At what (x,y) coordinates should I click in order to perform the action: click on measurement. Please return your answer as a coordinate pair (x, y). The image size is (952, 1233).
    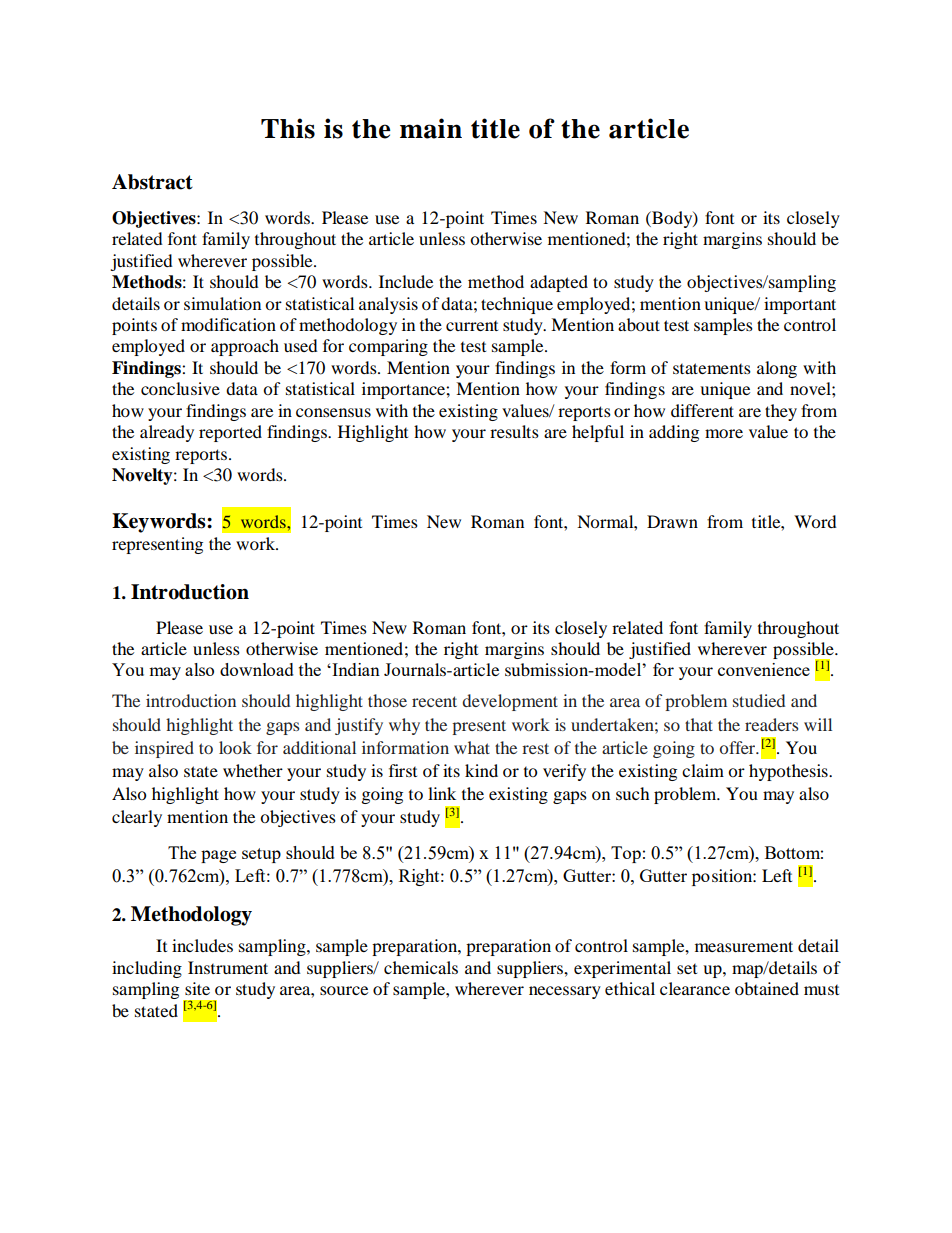
    Looking at the image, I should click on (744, 946).
